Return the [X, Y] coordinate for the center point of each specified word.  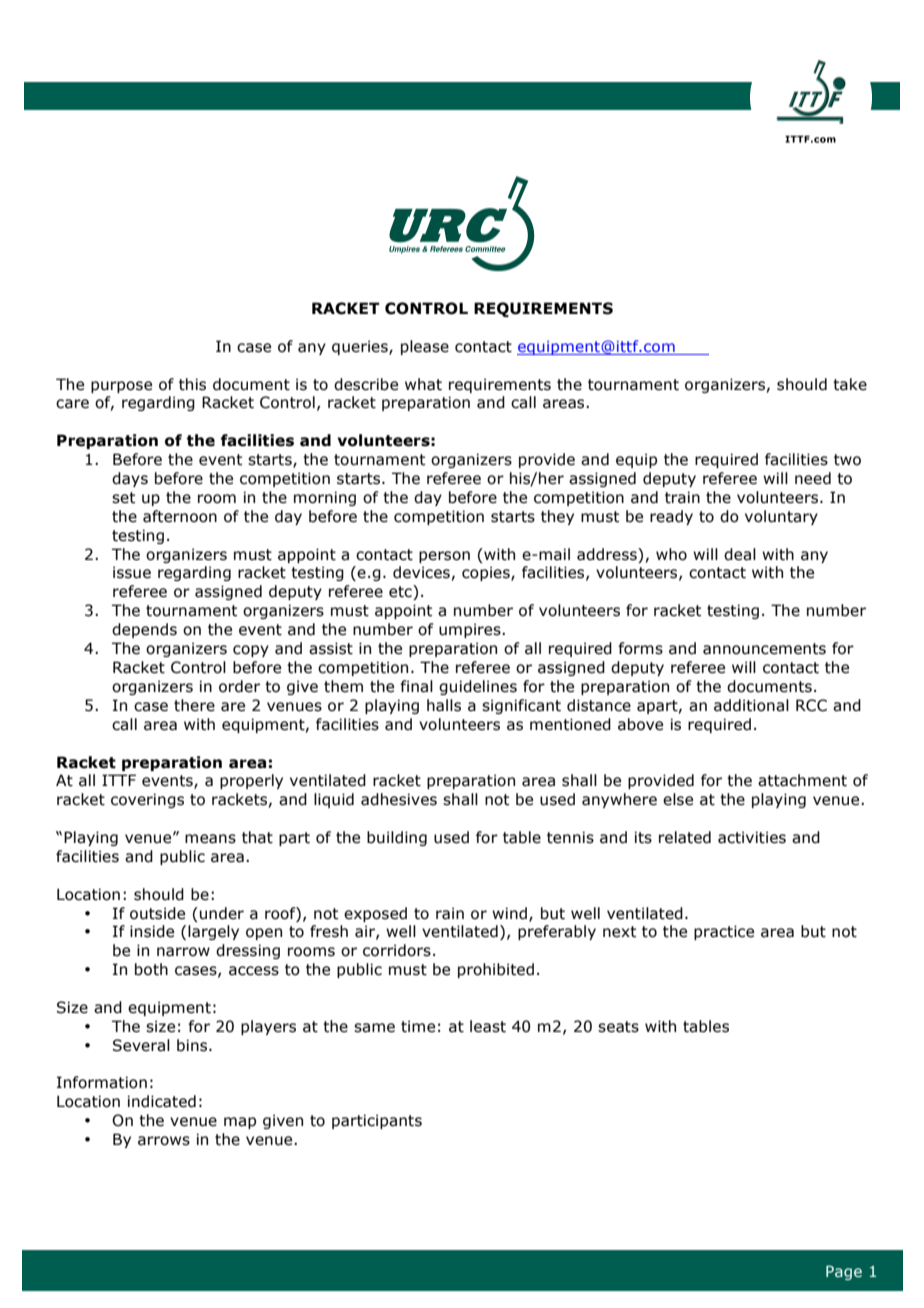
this [192, 384]
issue [132, 572]
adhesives [399, 799]
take [850, 384]
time [418, 1026]
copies [487, 573]
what [423, 384]
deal [740, 554]
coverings [147, 800]
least [488, 1026]
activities [752, 837]
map [240, 1123]
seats [618, 1027]
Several [141, 1045]
